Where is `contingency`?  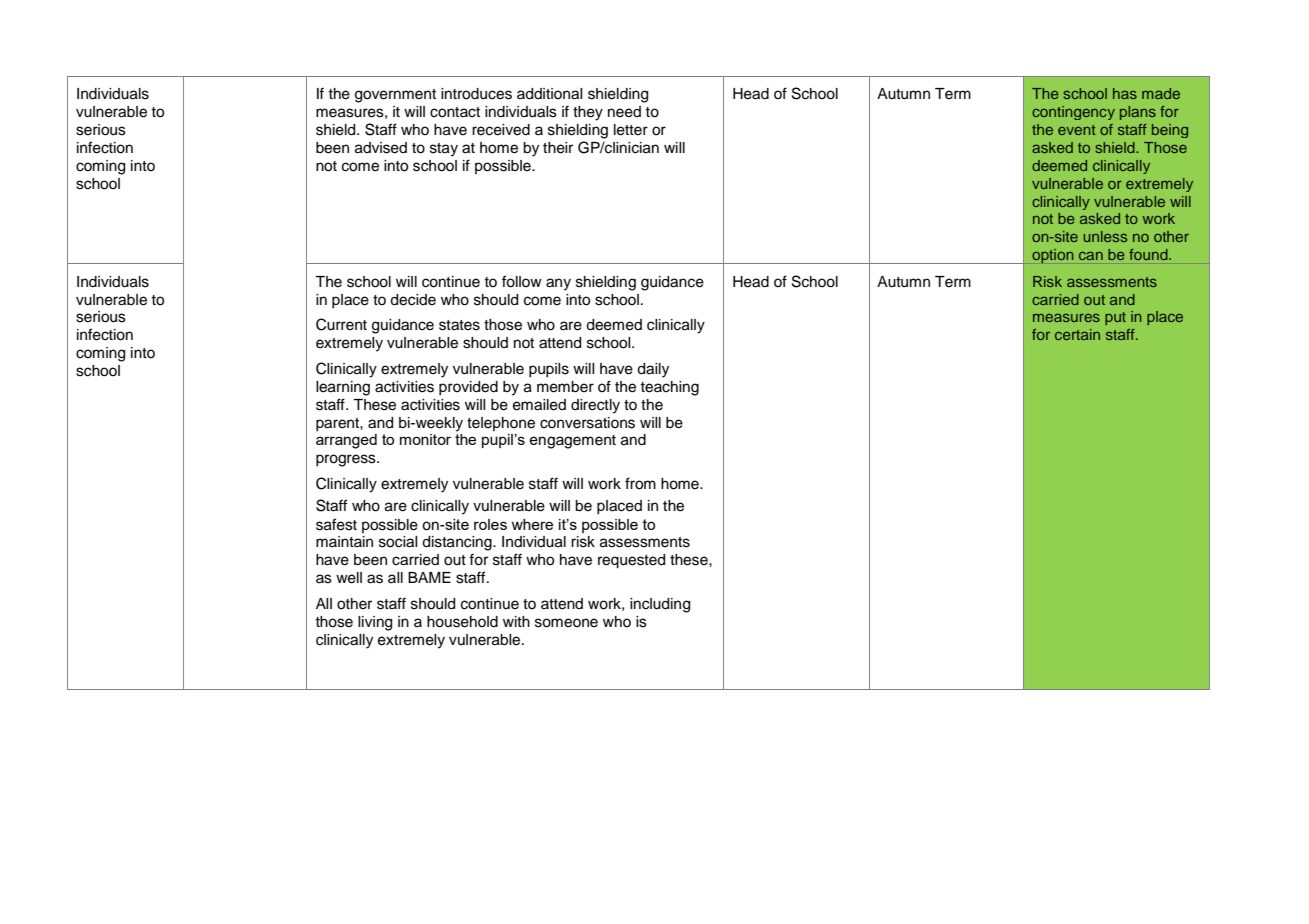
contingency is located at coordinates (1073, 113).
